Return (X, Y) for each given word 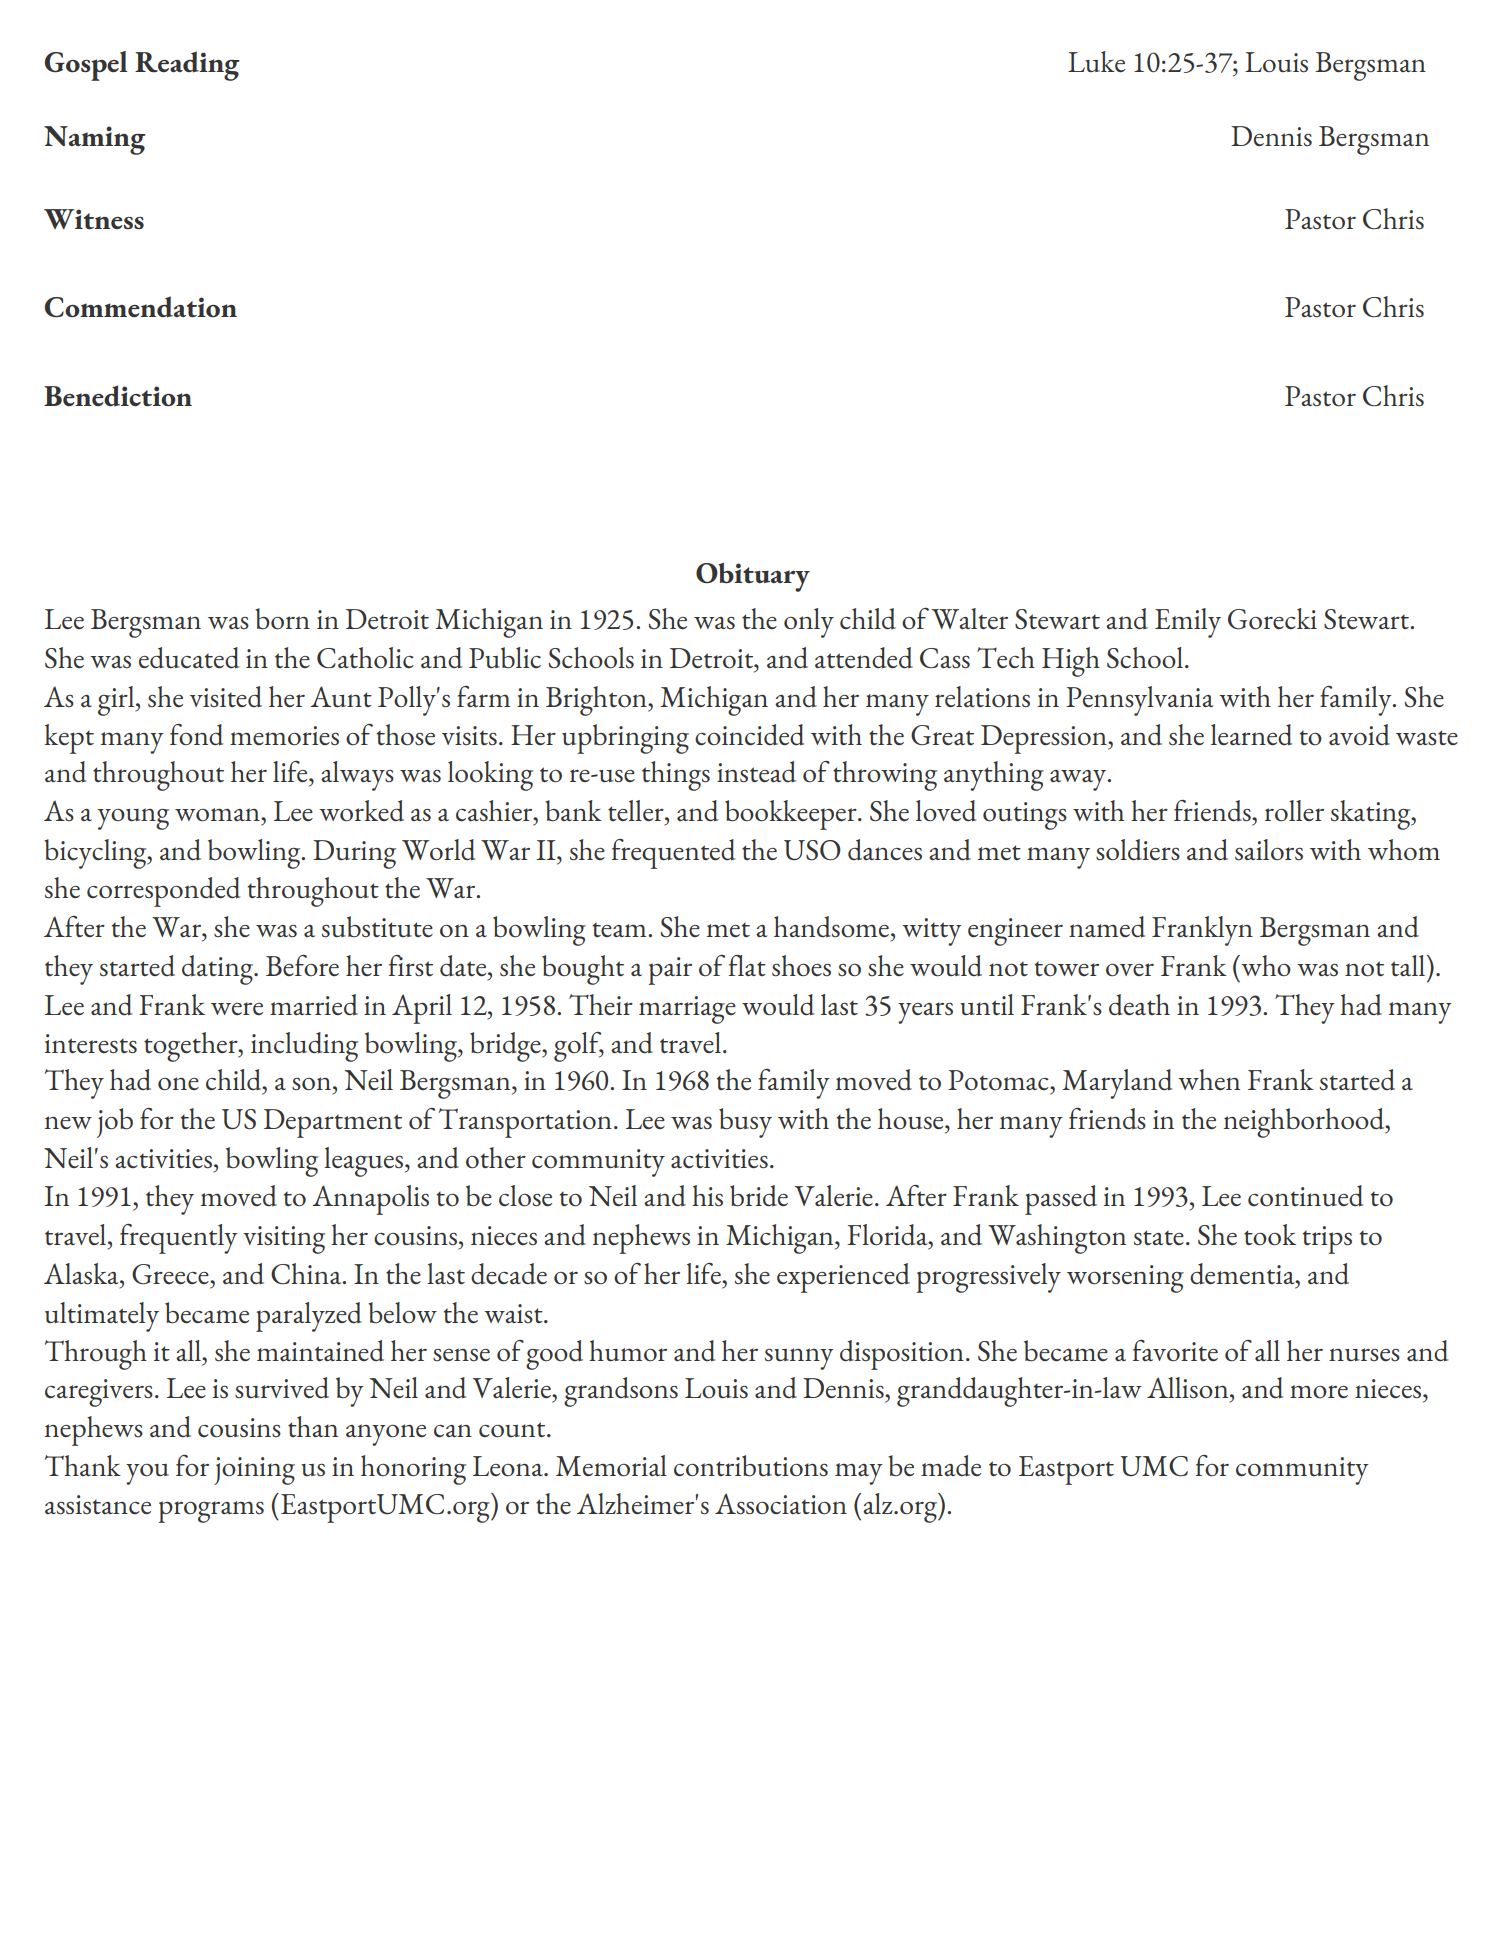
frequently (179, 1239)
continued (1305, 1196)
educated (189, 658)
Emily (1188, 623)
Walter (970, 618)
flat (747, 965)
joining (254, 1471)
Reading (187, 66)
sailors (1269, 850)
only (809, 623)
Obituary (753, 577)
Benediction (118, 396)
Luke (1096, 61)
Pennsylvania (1139, 701)
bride (759, 1196)
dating (219, 970)
